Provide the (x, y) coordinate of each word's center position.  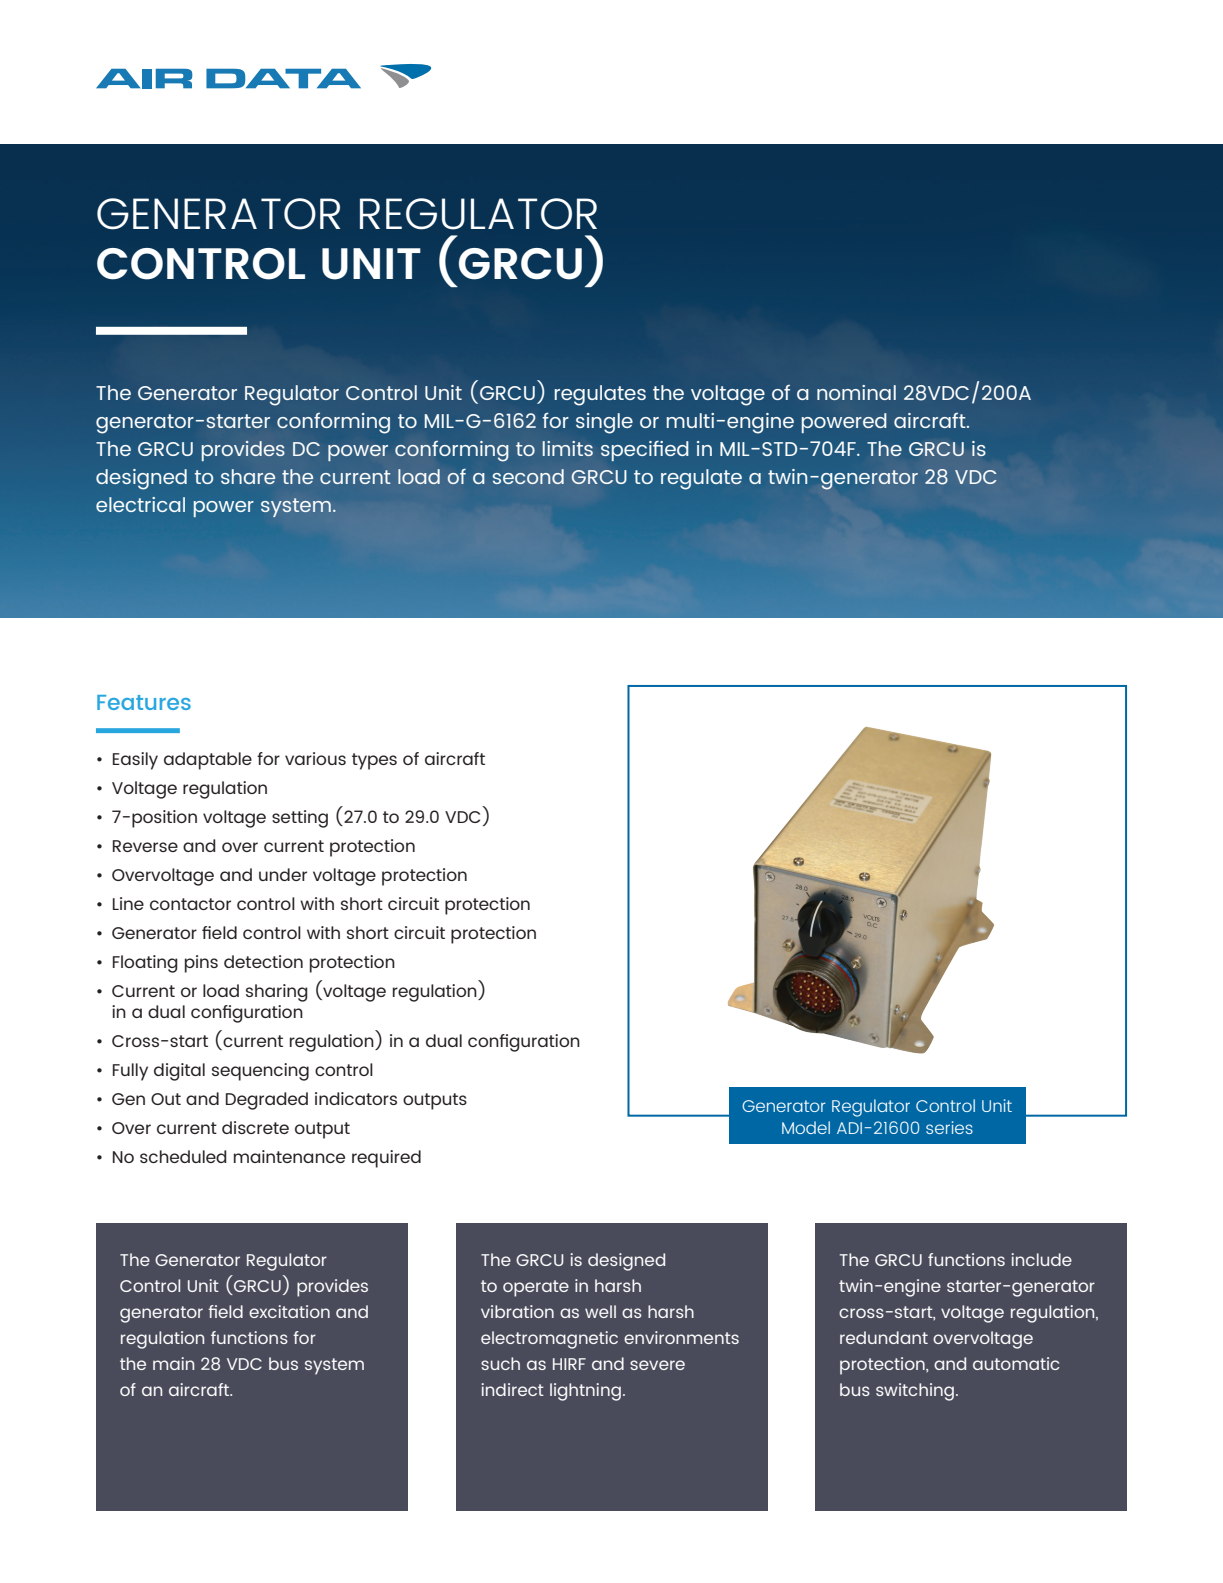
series (949, 1127)
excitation (289, 1311)
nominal (856, 392)
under (283, 874)
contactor (190, 904)
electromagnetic (549, 1340)
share (248, 476)
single (604, 423)
